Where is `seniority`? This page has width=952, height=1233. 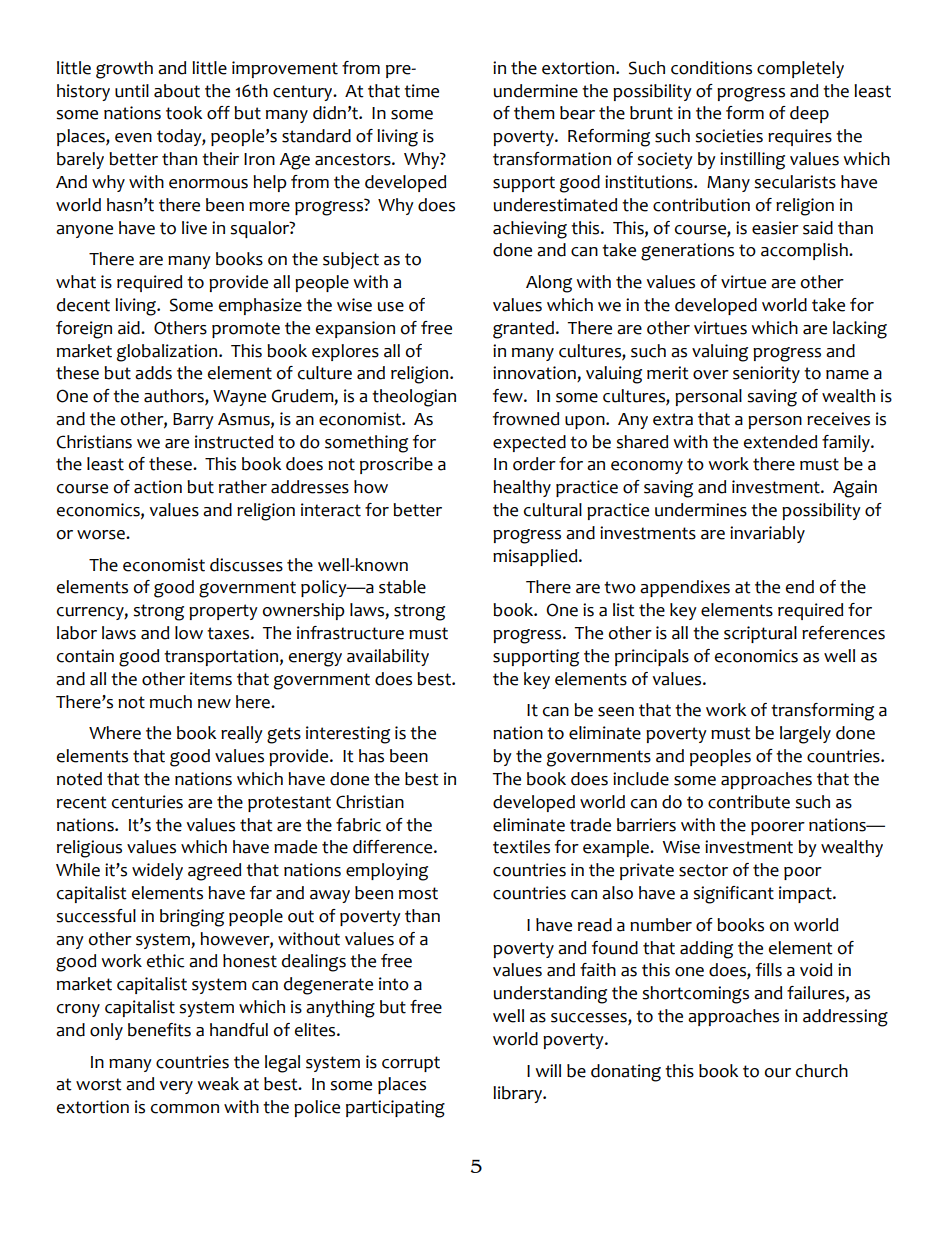
seniority is located at coordinates (766, 374).
